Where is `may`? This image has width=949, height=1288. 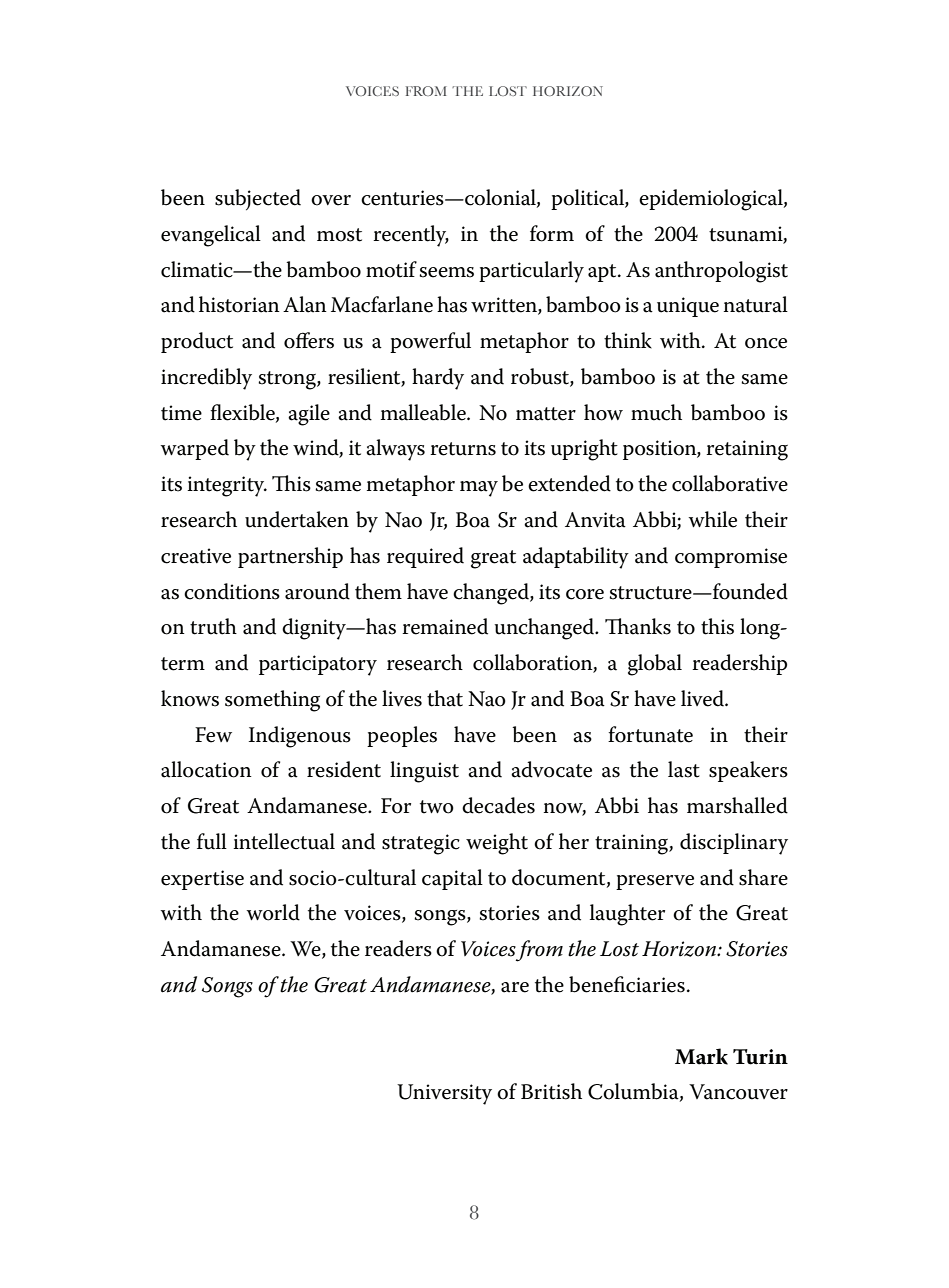 may is located at coordinates (479, 489).
